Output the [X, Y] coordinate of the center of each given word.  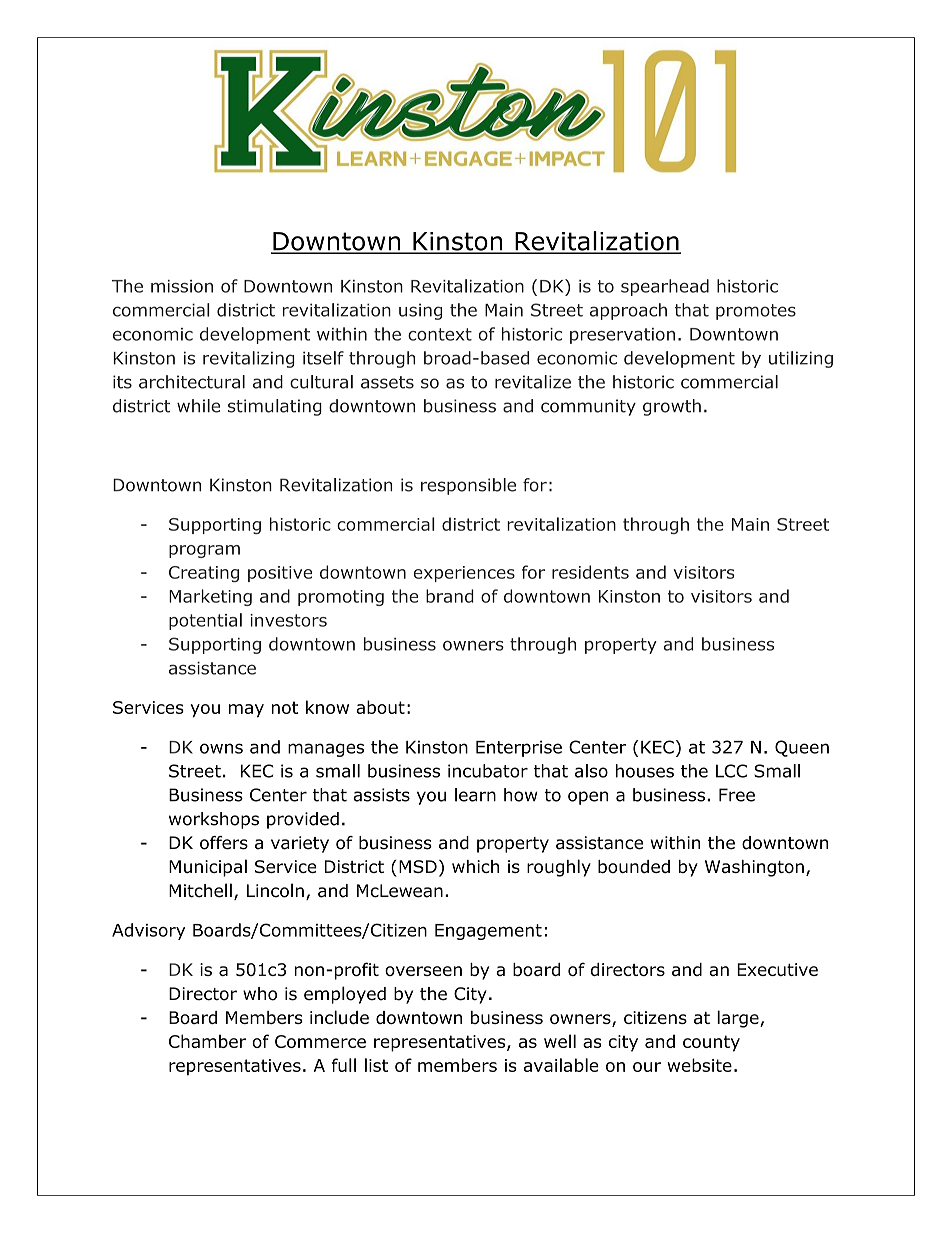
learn [475, 795]
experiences [464, 574]
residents [590, 572]
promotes [756, 312]
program [204, 551]
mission [182, 286]
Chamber [207, 1041]
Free [737, 795]
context [440, 334]
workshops [214, 820]
